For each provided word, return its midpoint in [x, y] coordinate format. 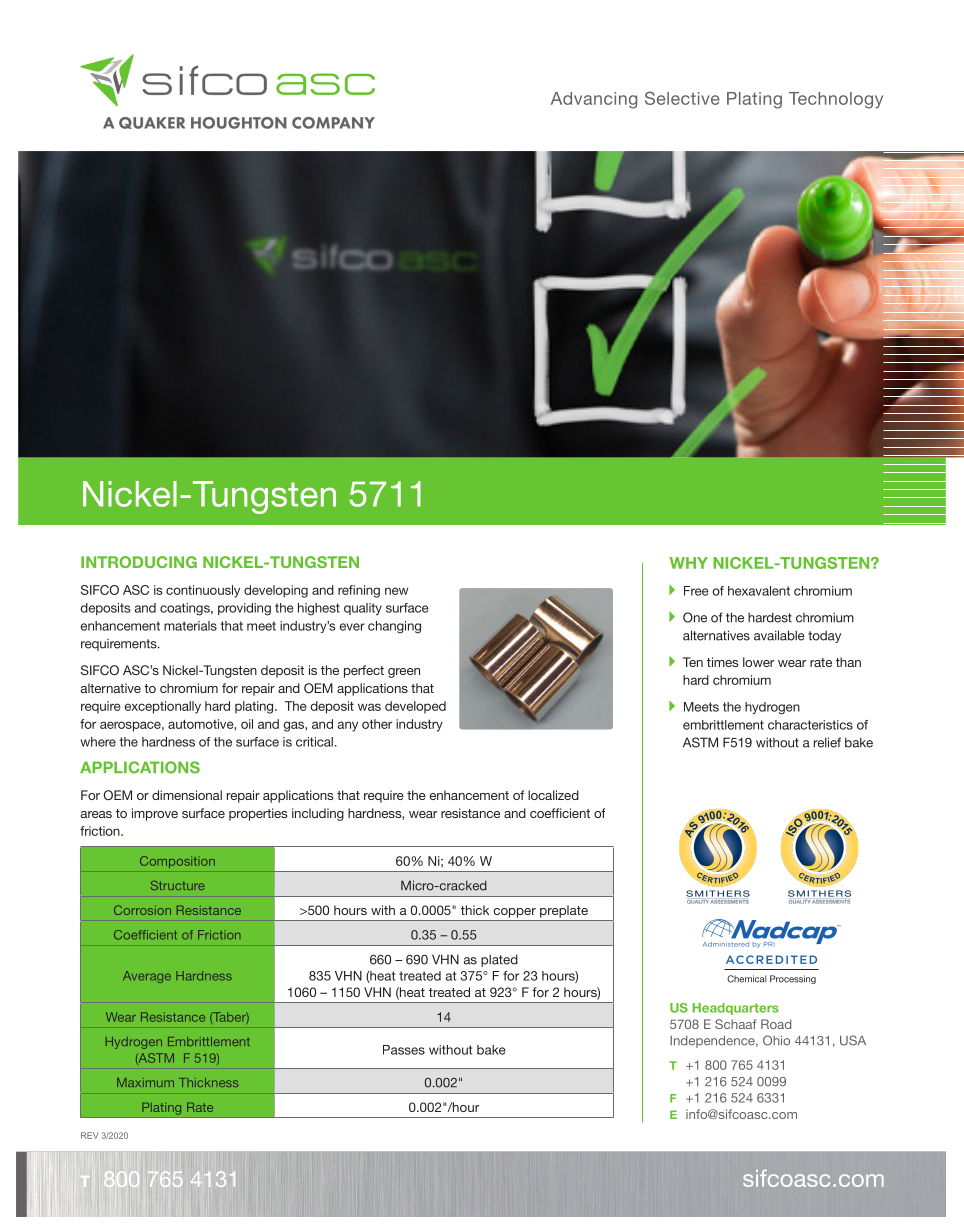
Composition [177, 862]
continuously [203, 591]
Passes [404, 1050]
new [396, 591]
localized [553, 795]
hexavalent [759, 591]
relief [827, 742]
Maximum [145, 1082]
